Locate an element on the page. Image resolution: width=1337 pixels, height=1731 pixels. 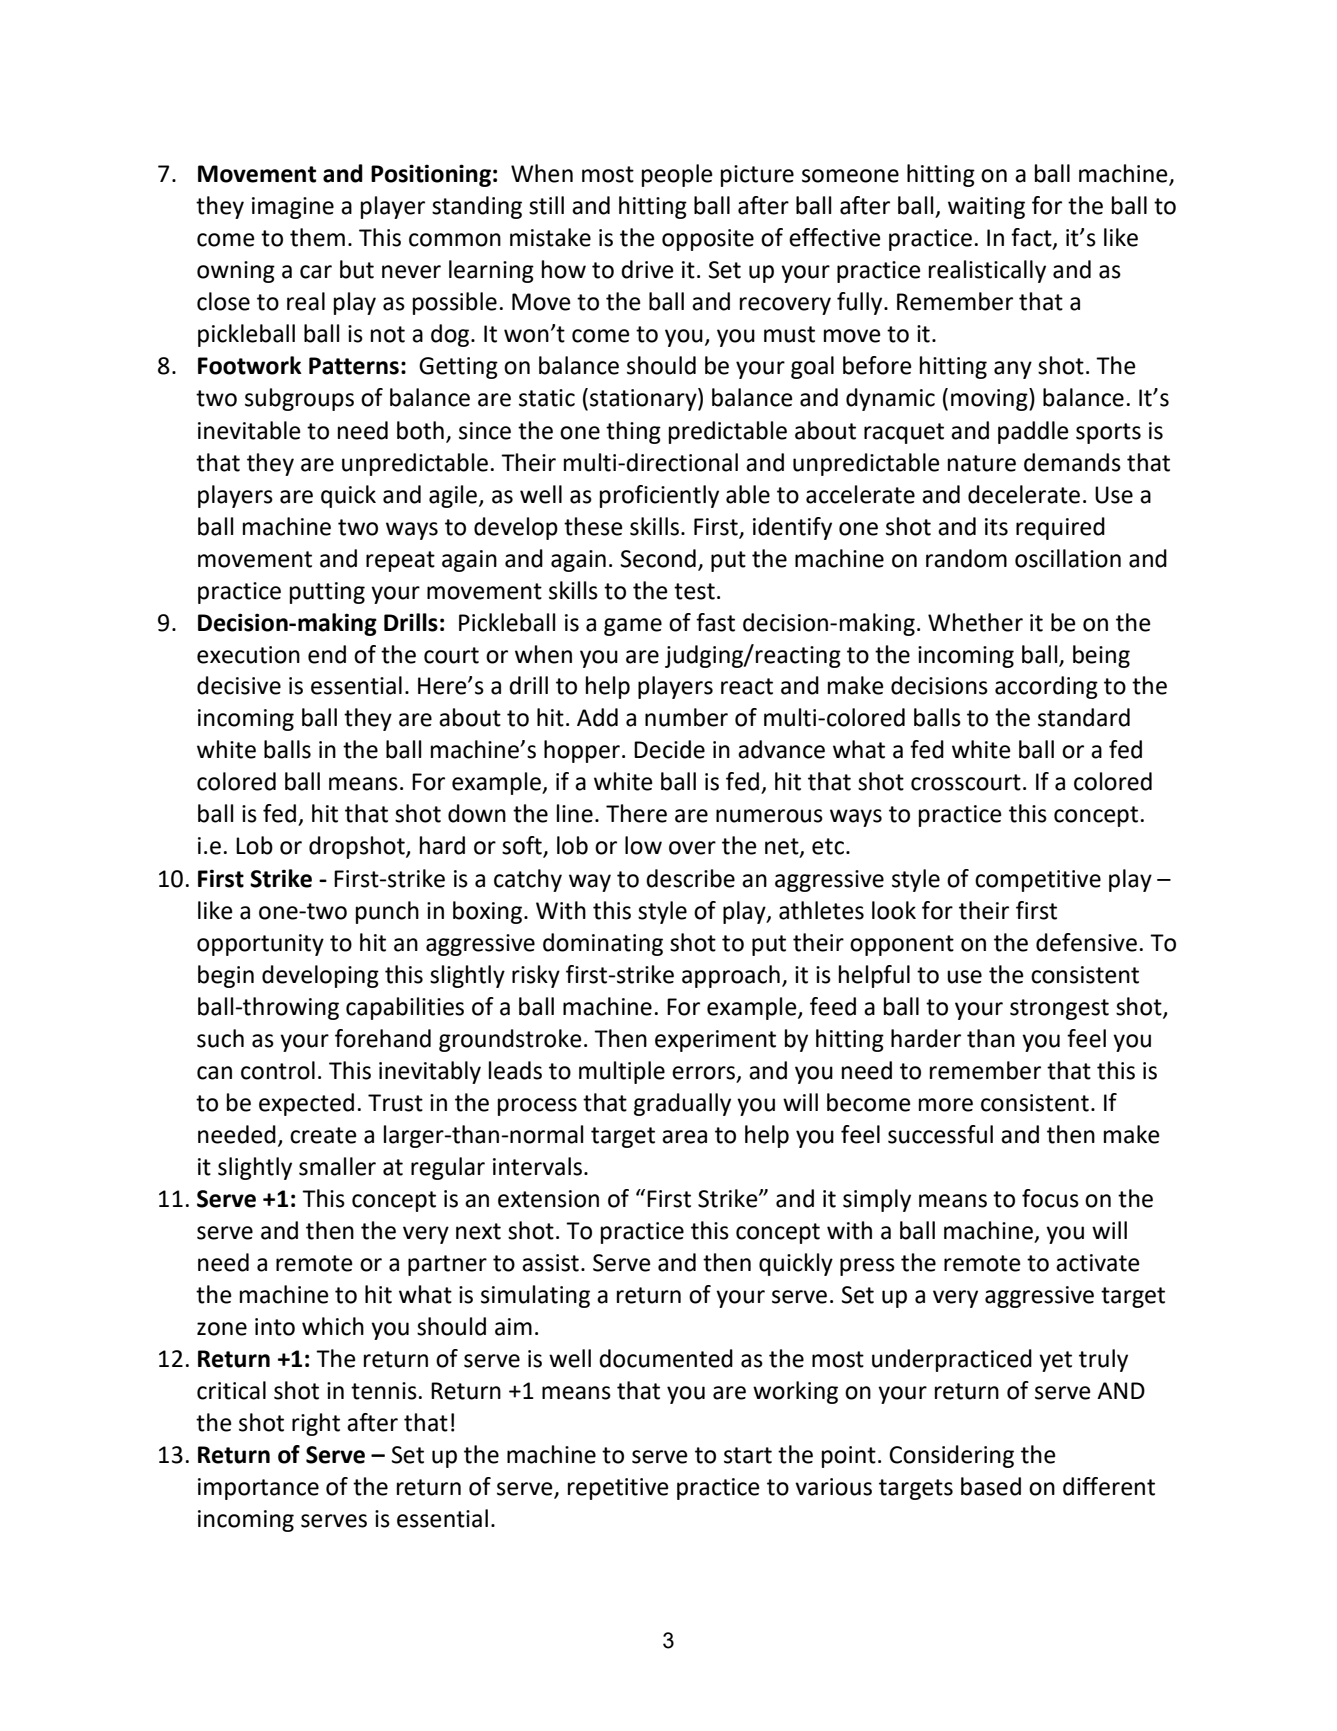
right is located at coordinates (316, 1424).
